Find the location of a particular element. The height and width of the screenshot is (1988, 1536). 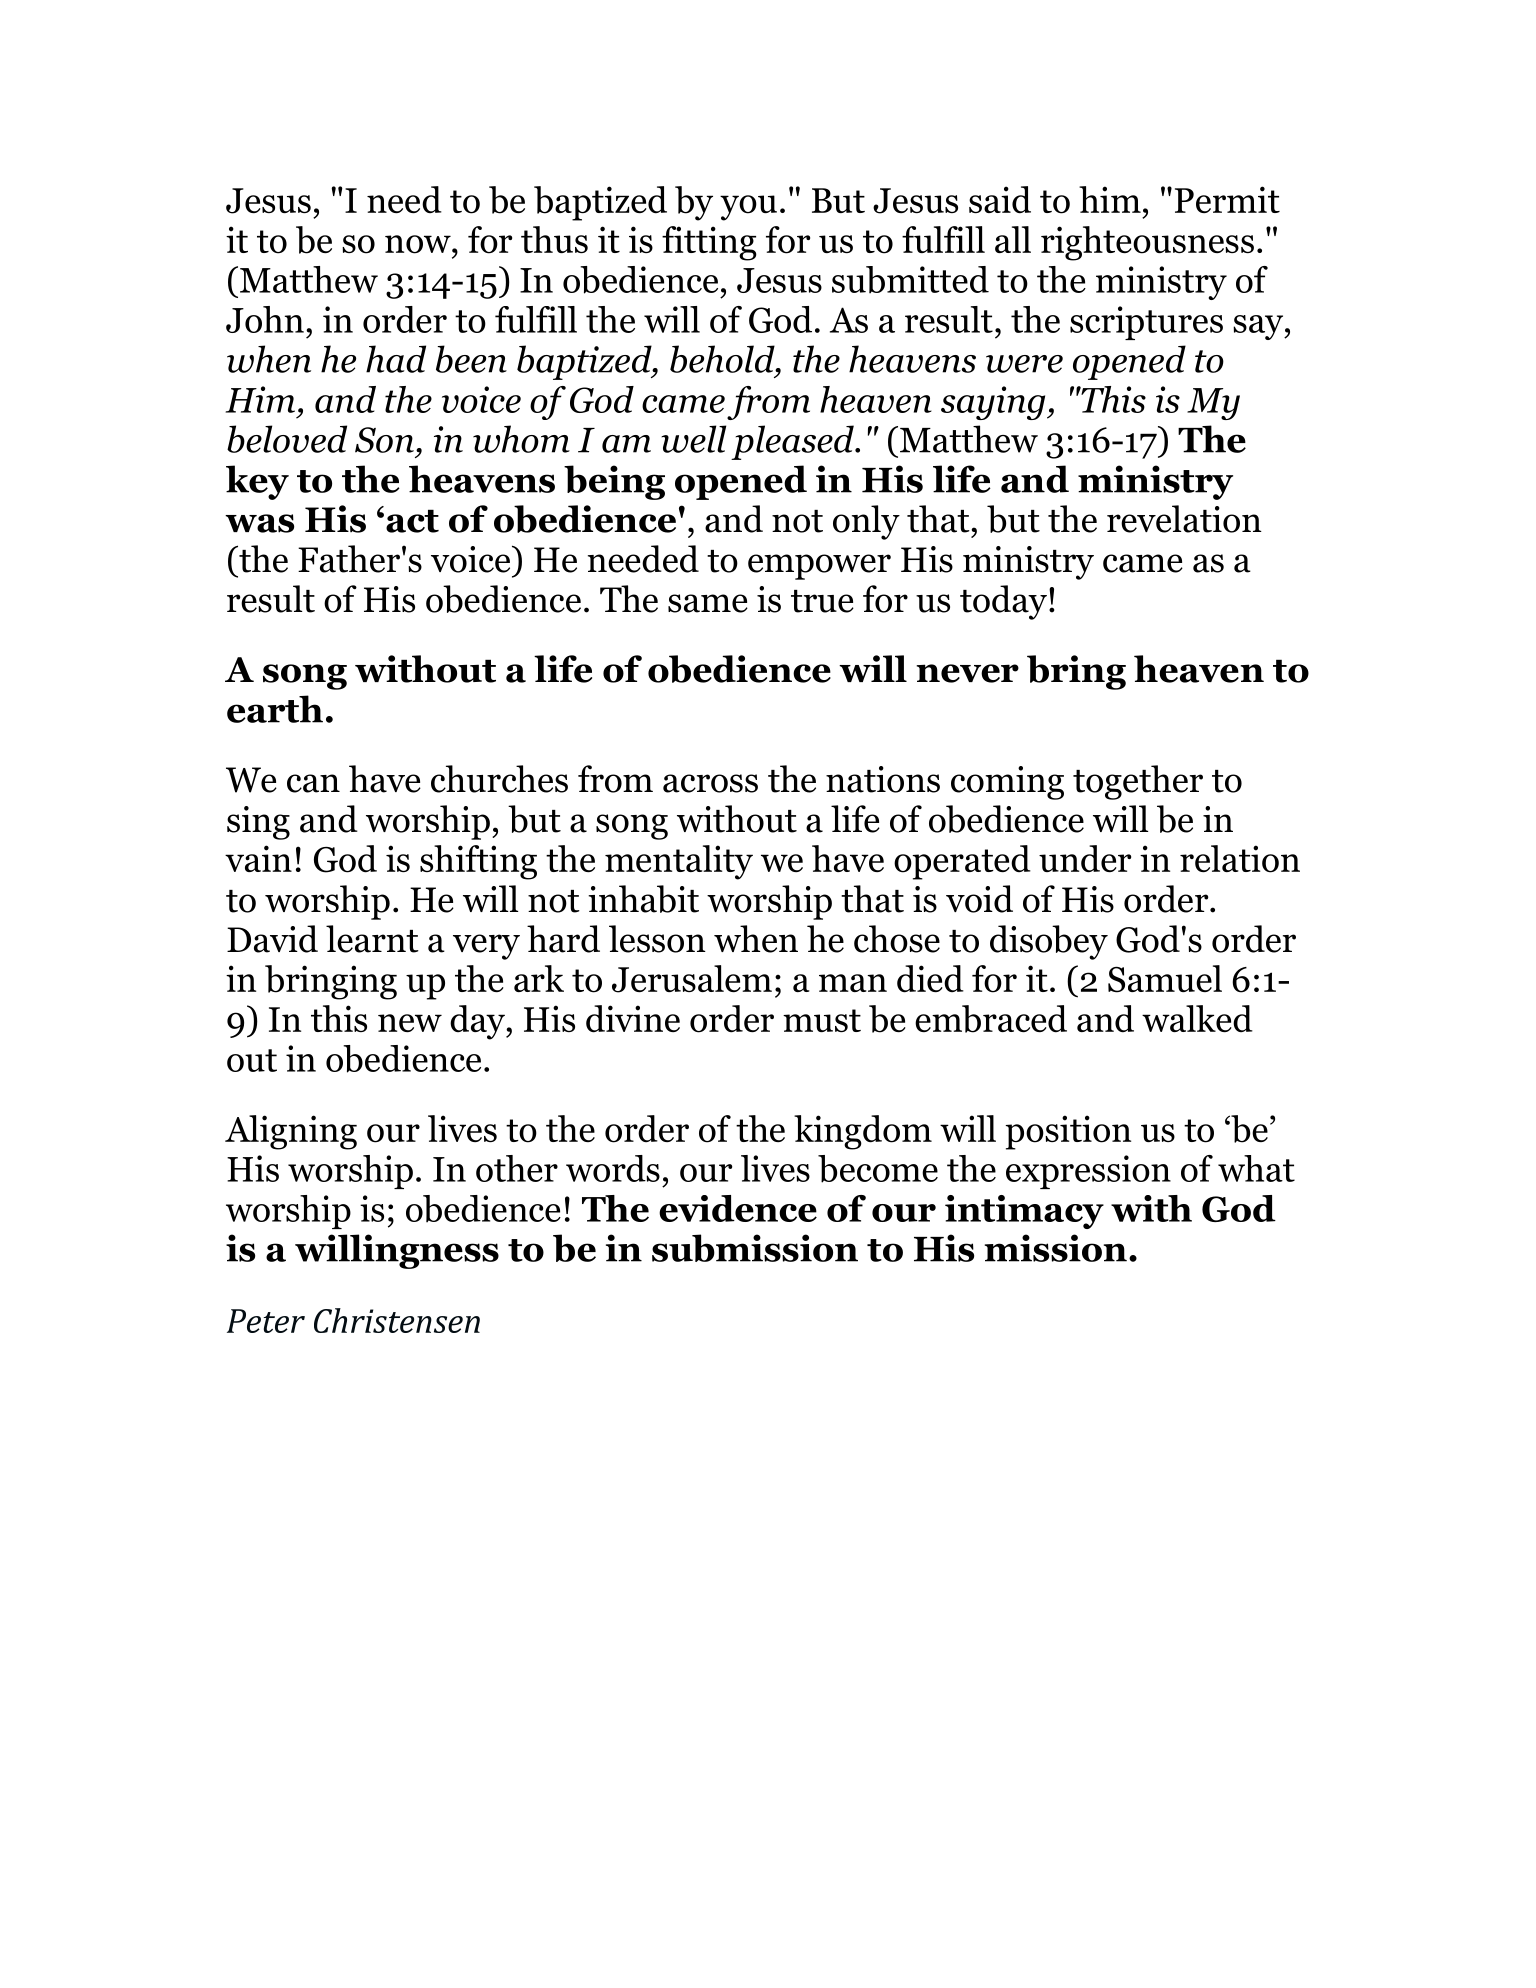

intimacy is located at coordinates (1024, 1212).
